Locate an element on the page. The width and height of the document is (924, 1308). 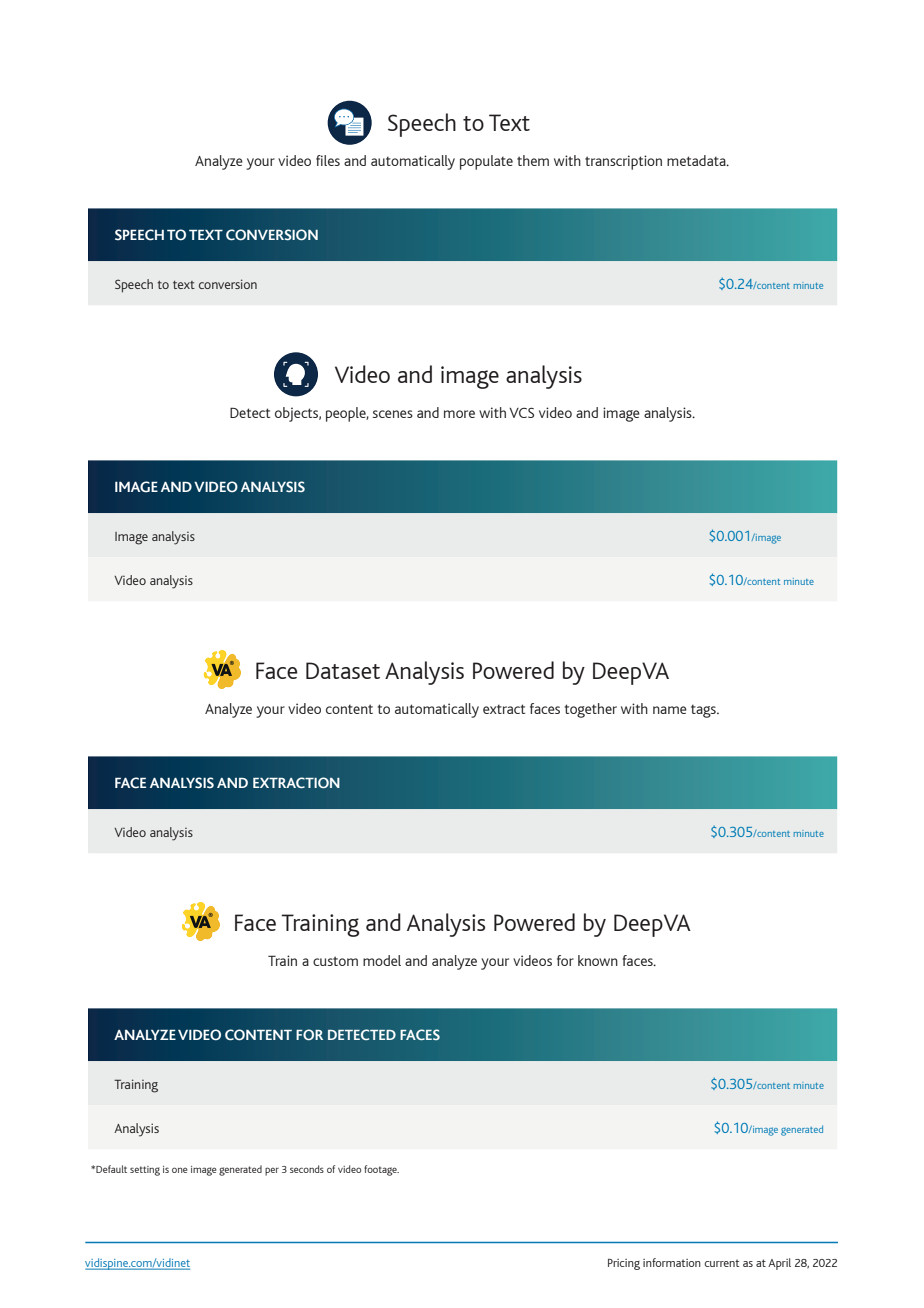
more is located at coordinates (459, 414).
